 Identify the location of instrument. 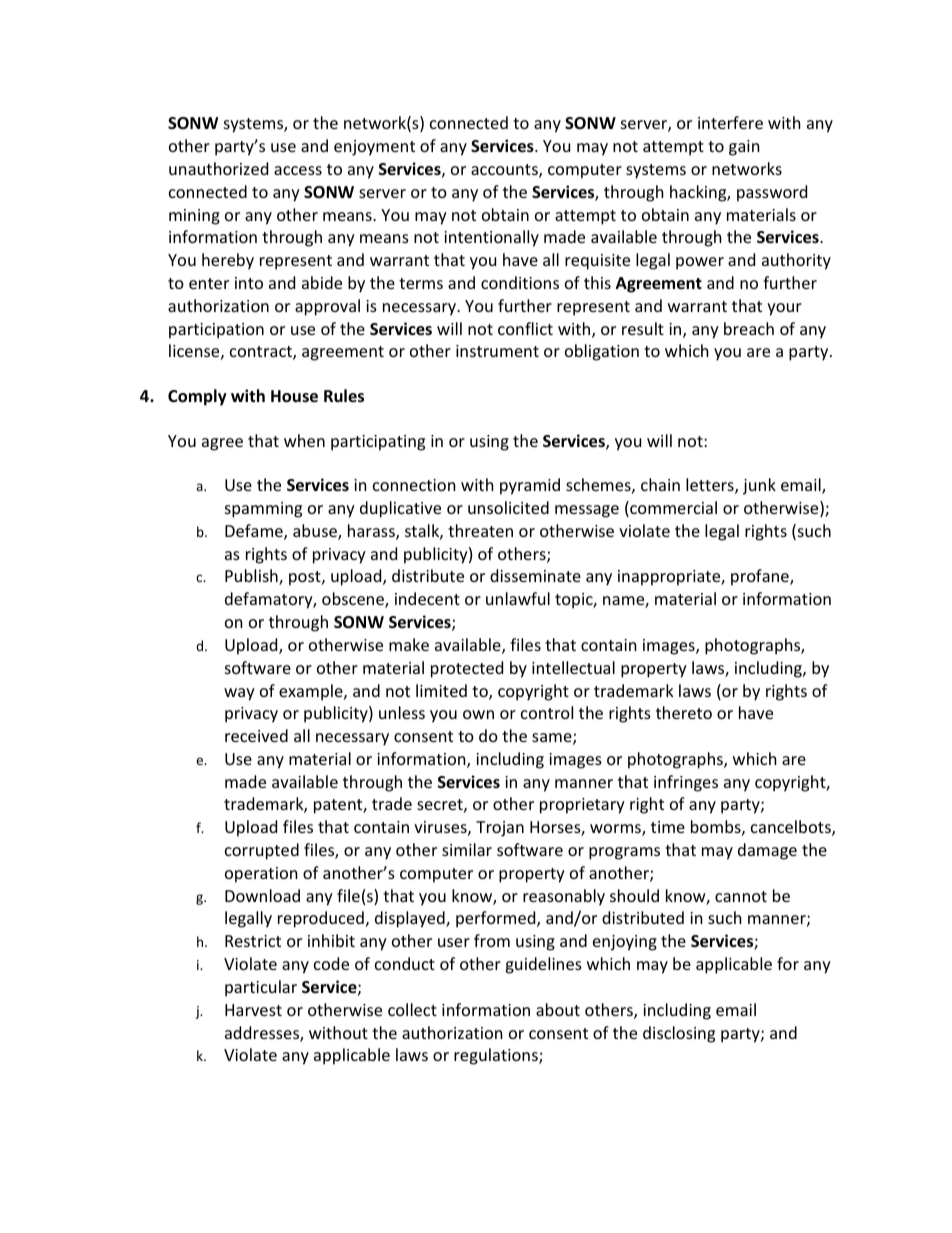
(497, 351).
